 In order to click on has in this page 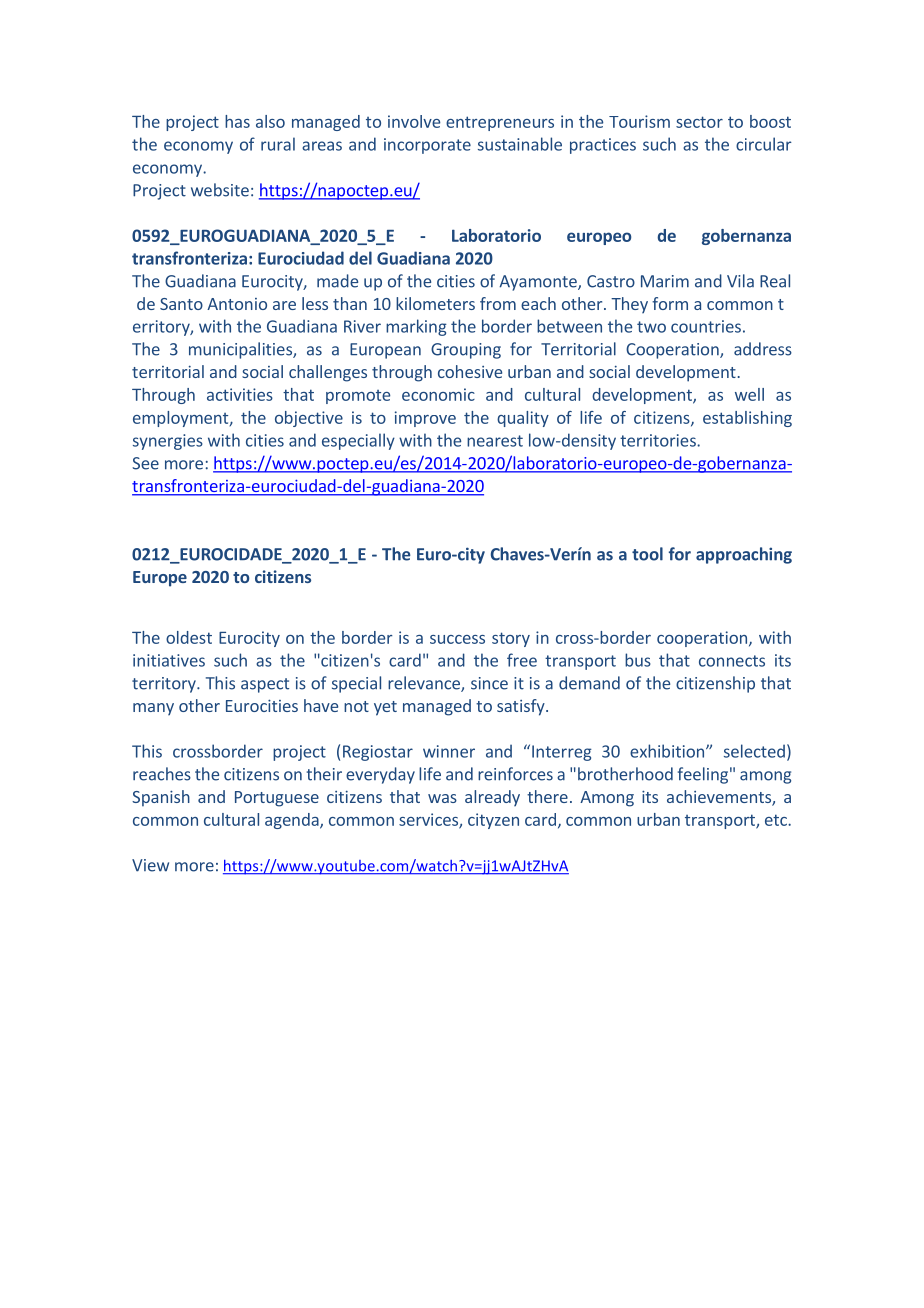, I will do `click(237, 121)`.
